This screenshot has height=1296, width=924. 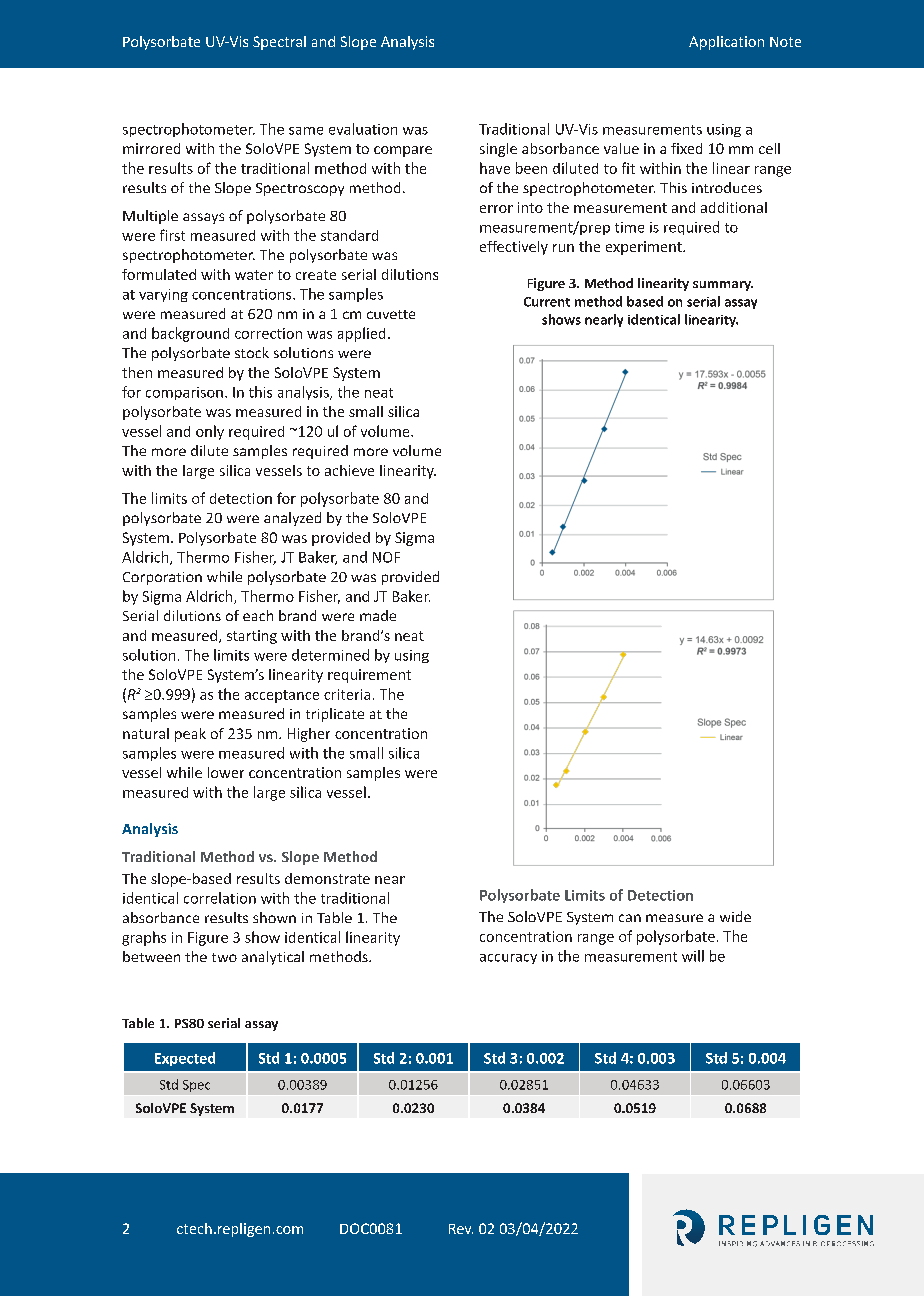 I want to click on single, so click(x=498, y=150).
